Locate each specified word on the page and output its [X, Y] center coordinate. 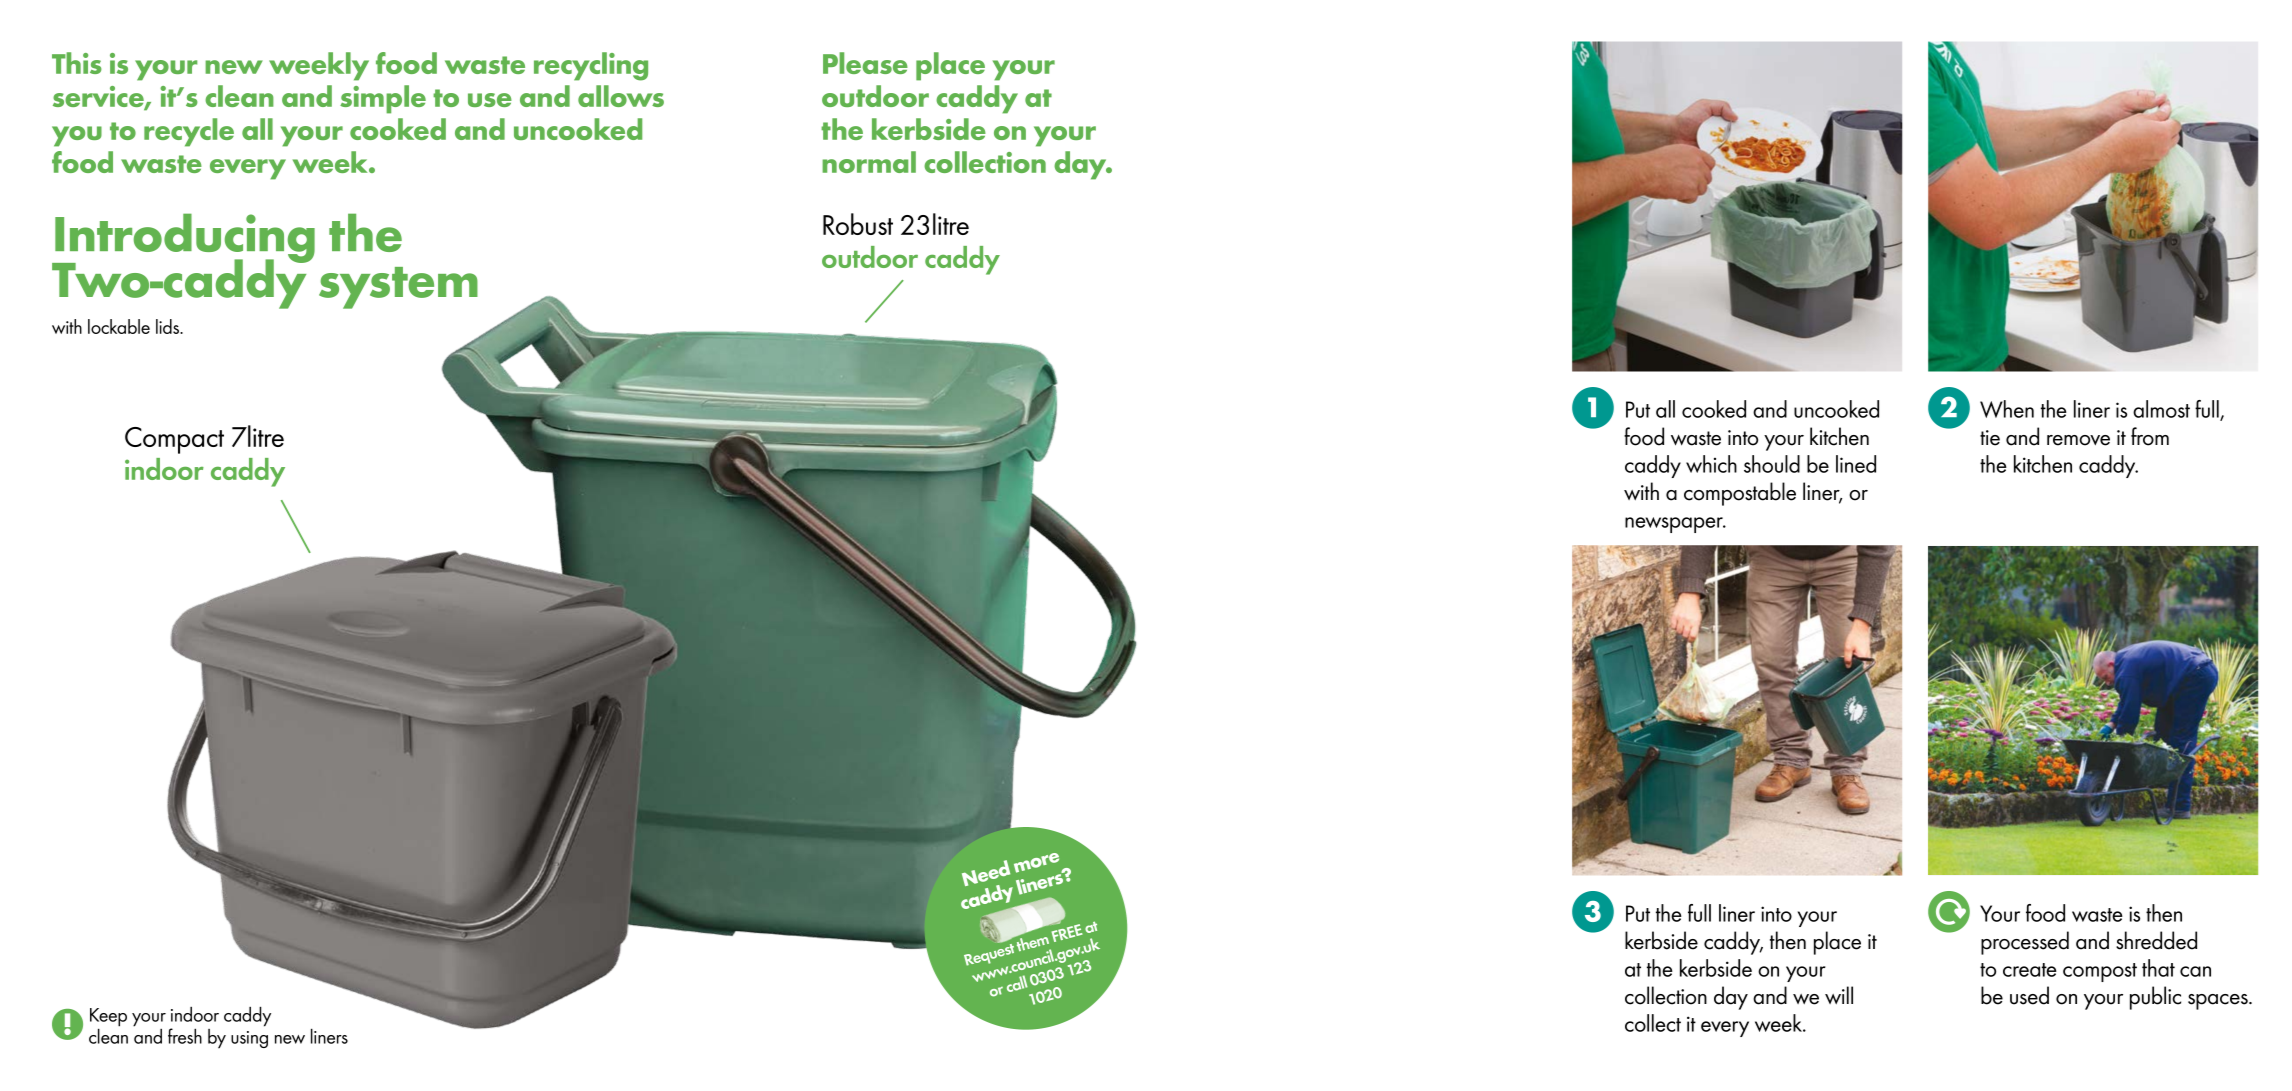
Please [865, 63]
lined [1856, 464]
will [1839, 995]
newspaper [1675, 525]
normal [869, 162]
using [249, 1039]
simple [383, 99]
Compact [174, 440]
